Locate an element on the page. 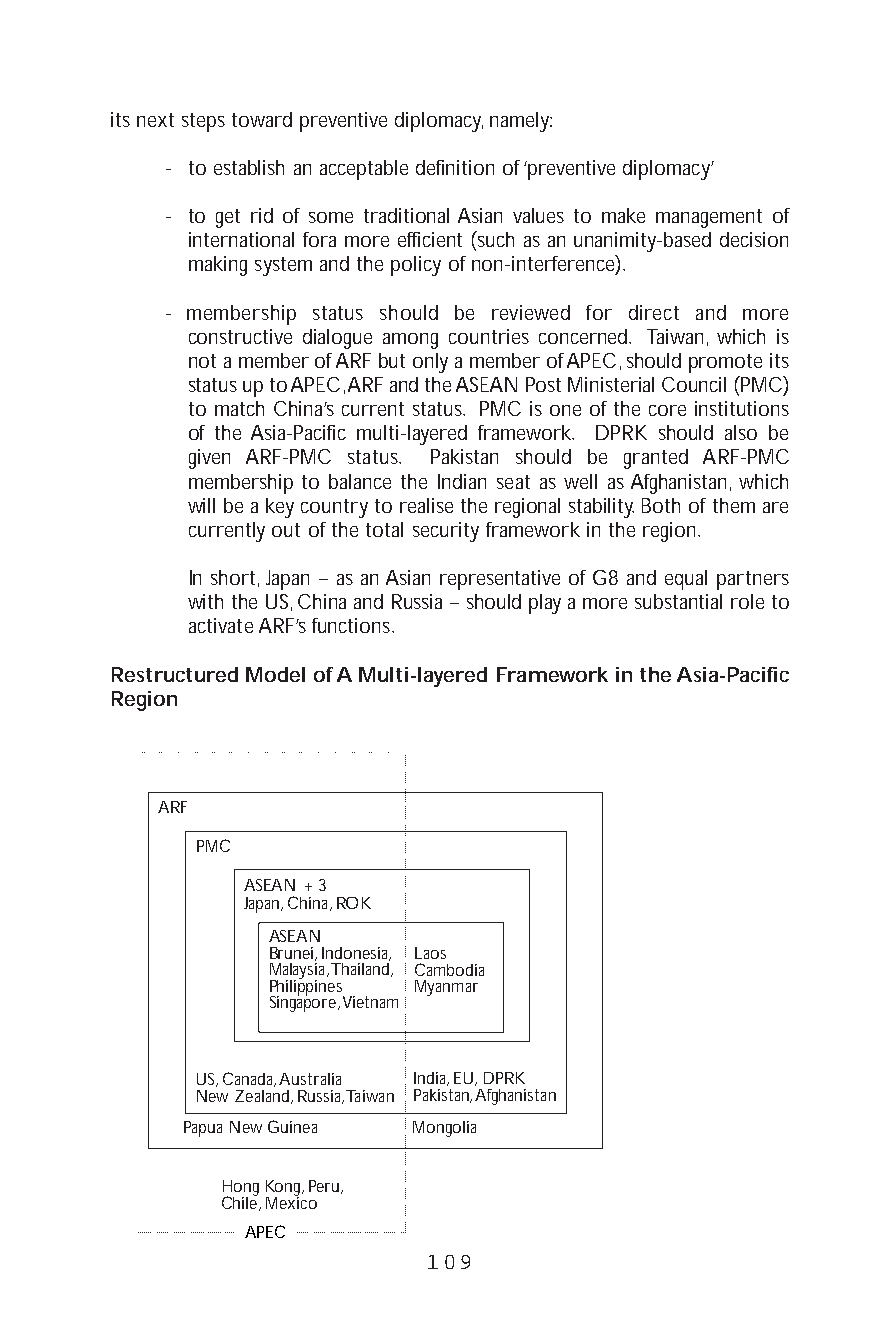 This document has width=896, height=1324. Peru is located at coordinates (326, 1187).
